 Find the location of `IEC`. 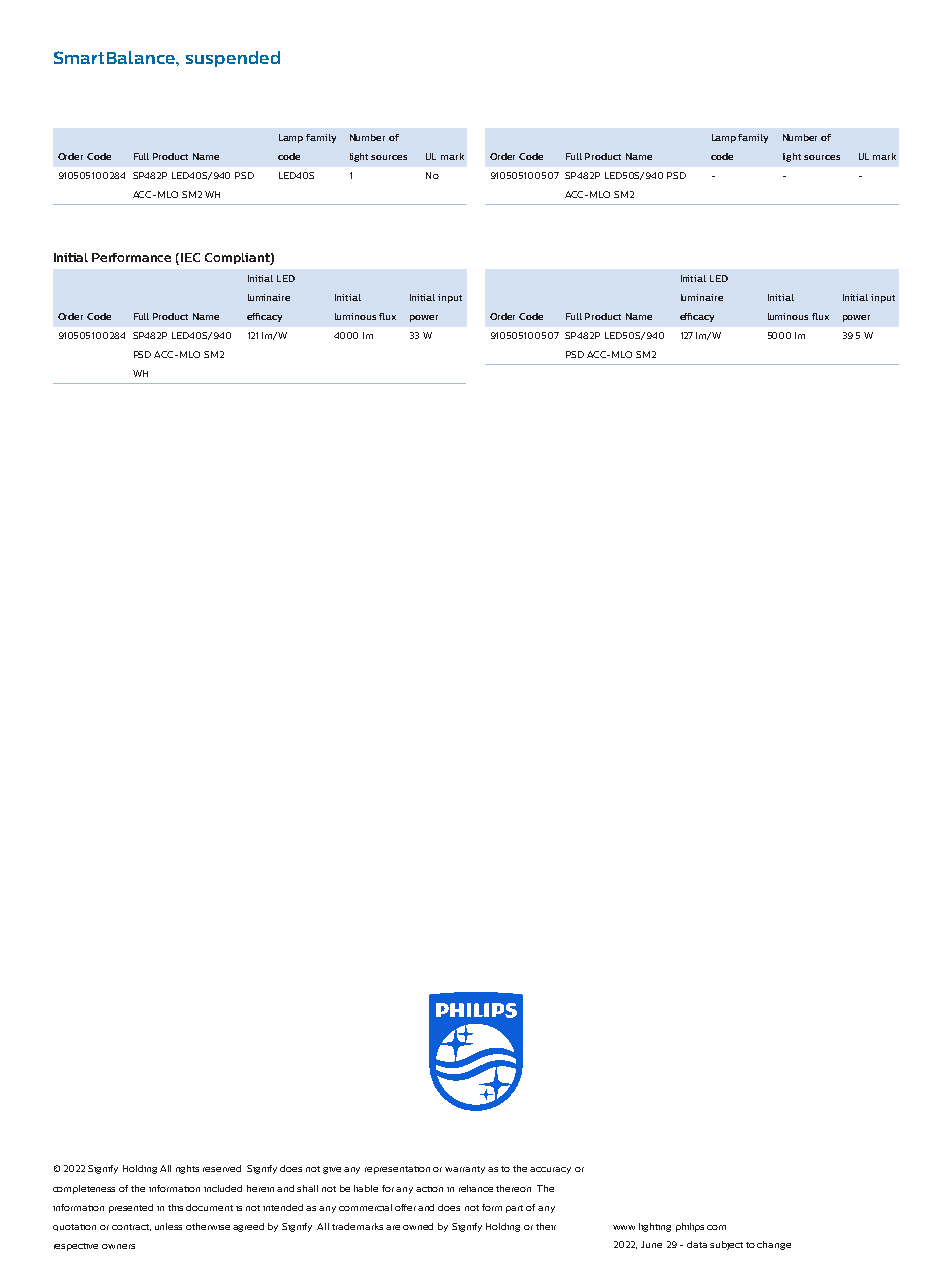

IEC is located at coordinates (190, 257).
